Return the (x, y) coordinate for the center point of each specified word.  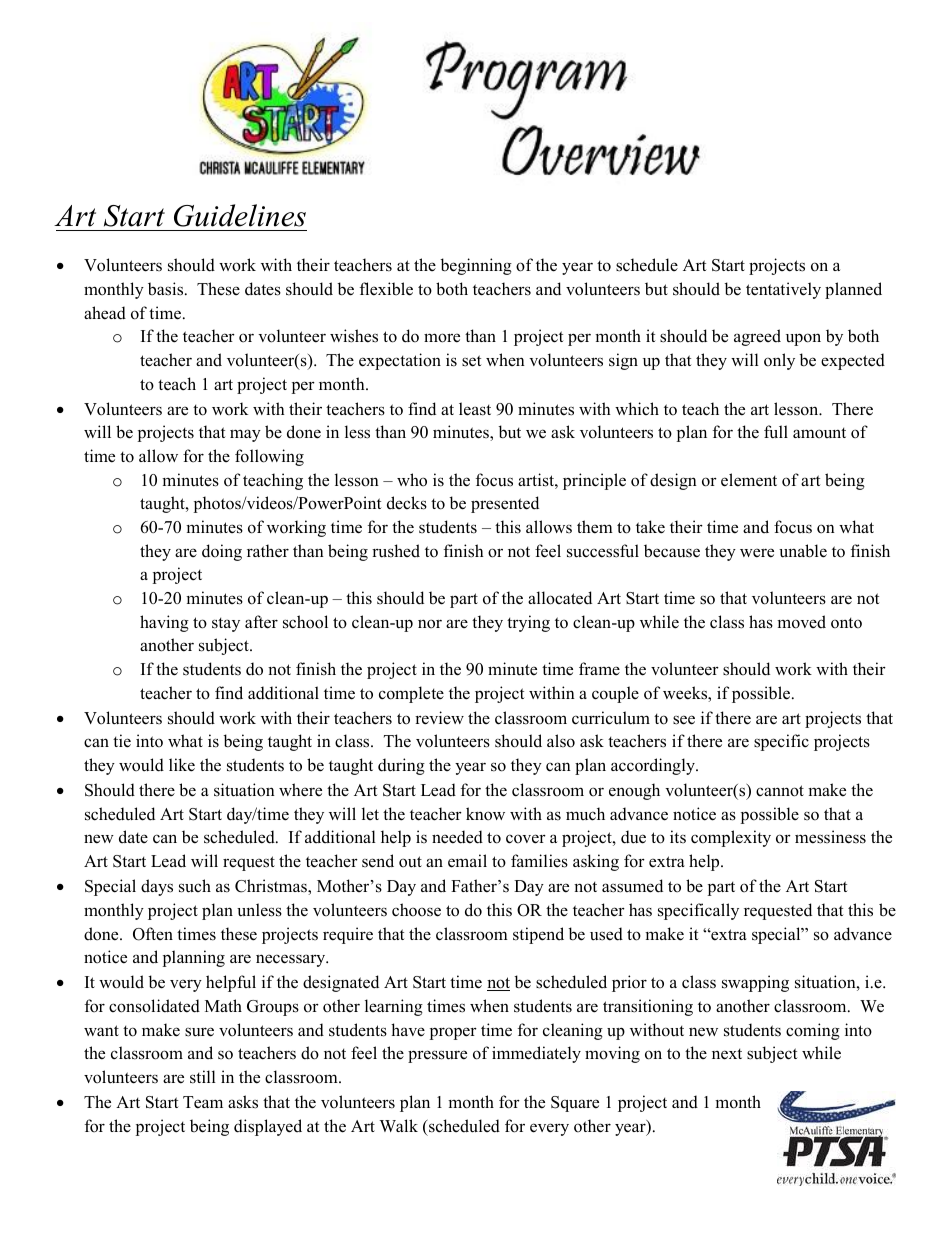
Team (203, 1102)
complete (411, 694)
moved (801, 622)
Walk (398, 1125)
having (164, 623)
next (727, 1054)
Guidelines (240, 215)
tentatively (783, 290)
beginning (476, 266)
